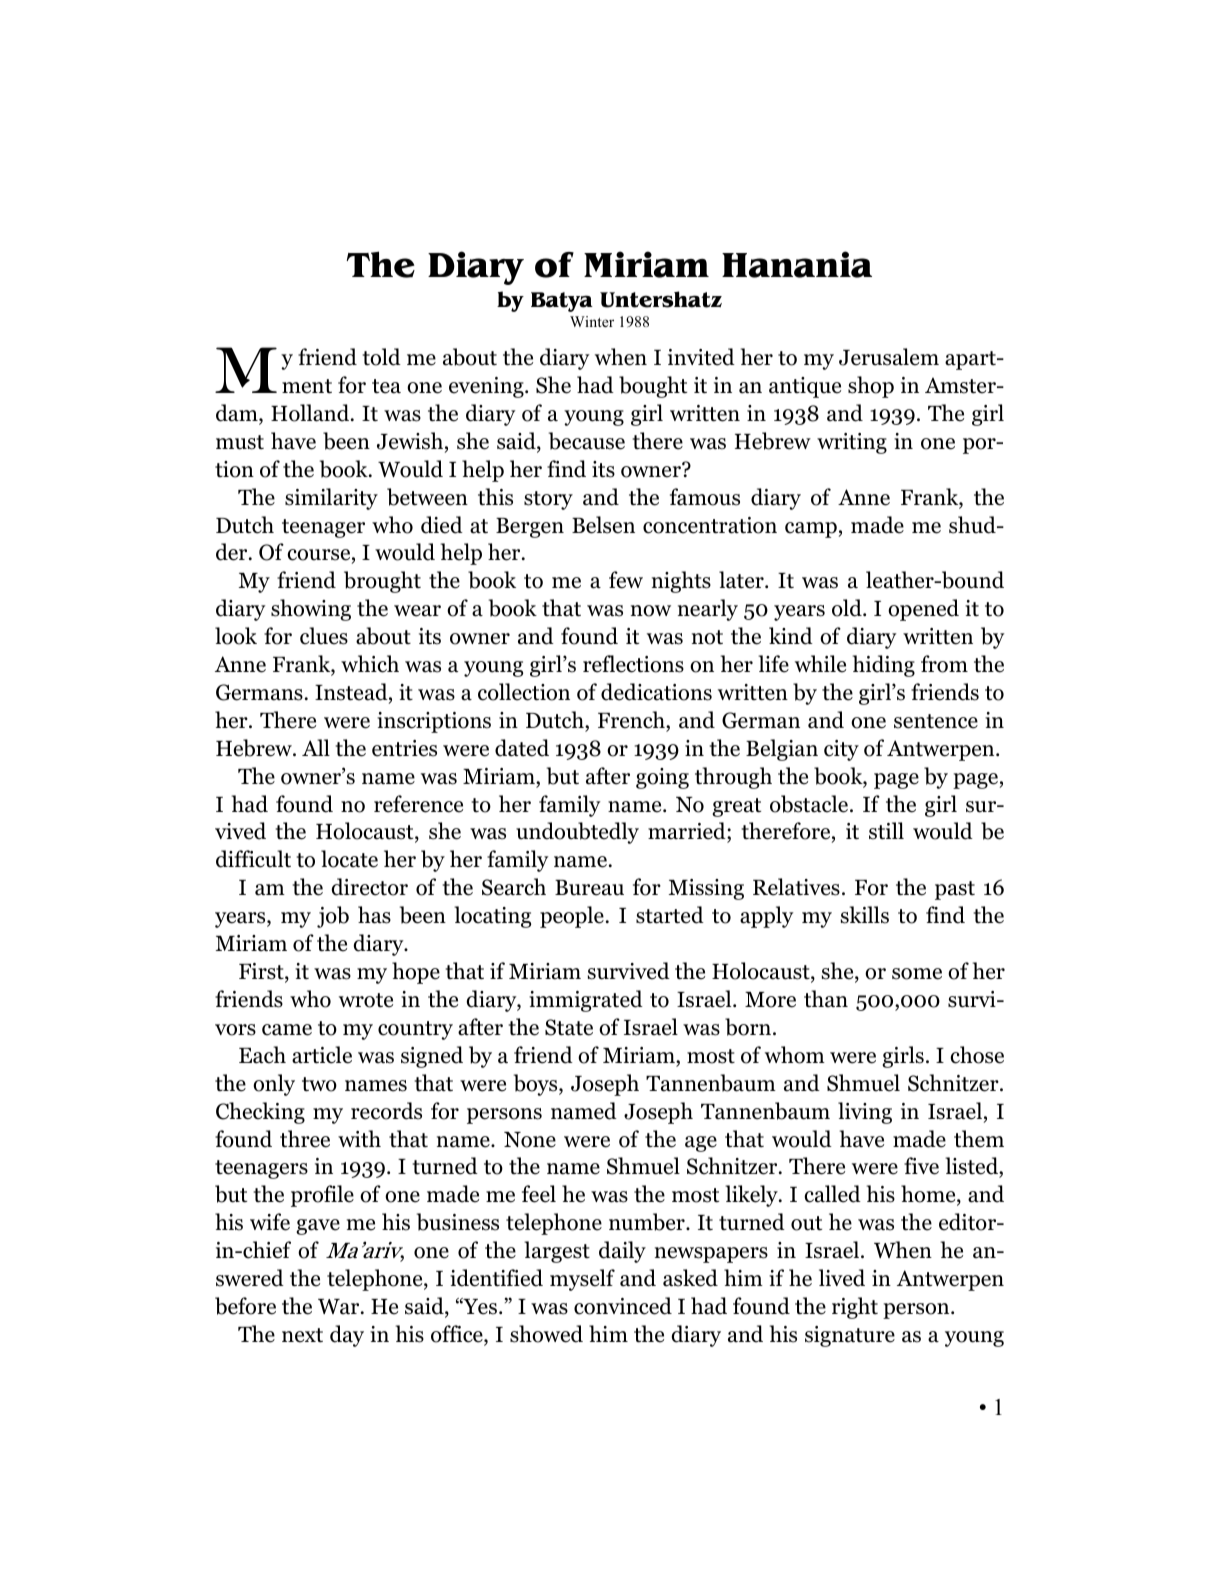 The height and width of the screenshot is (1579, 1220). Describe the element at coordinates (404, 748) in the screenshot. I see `entries` at that location.
